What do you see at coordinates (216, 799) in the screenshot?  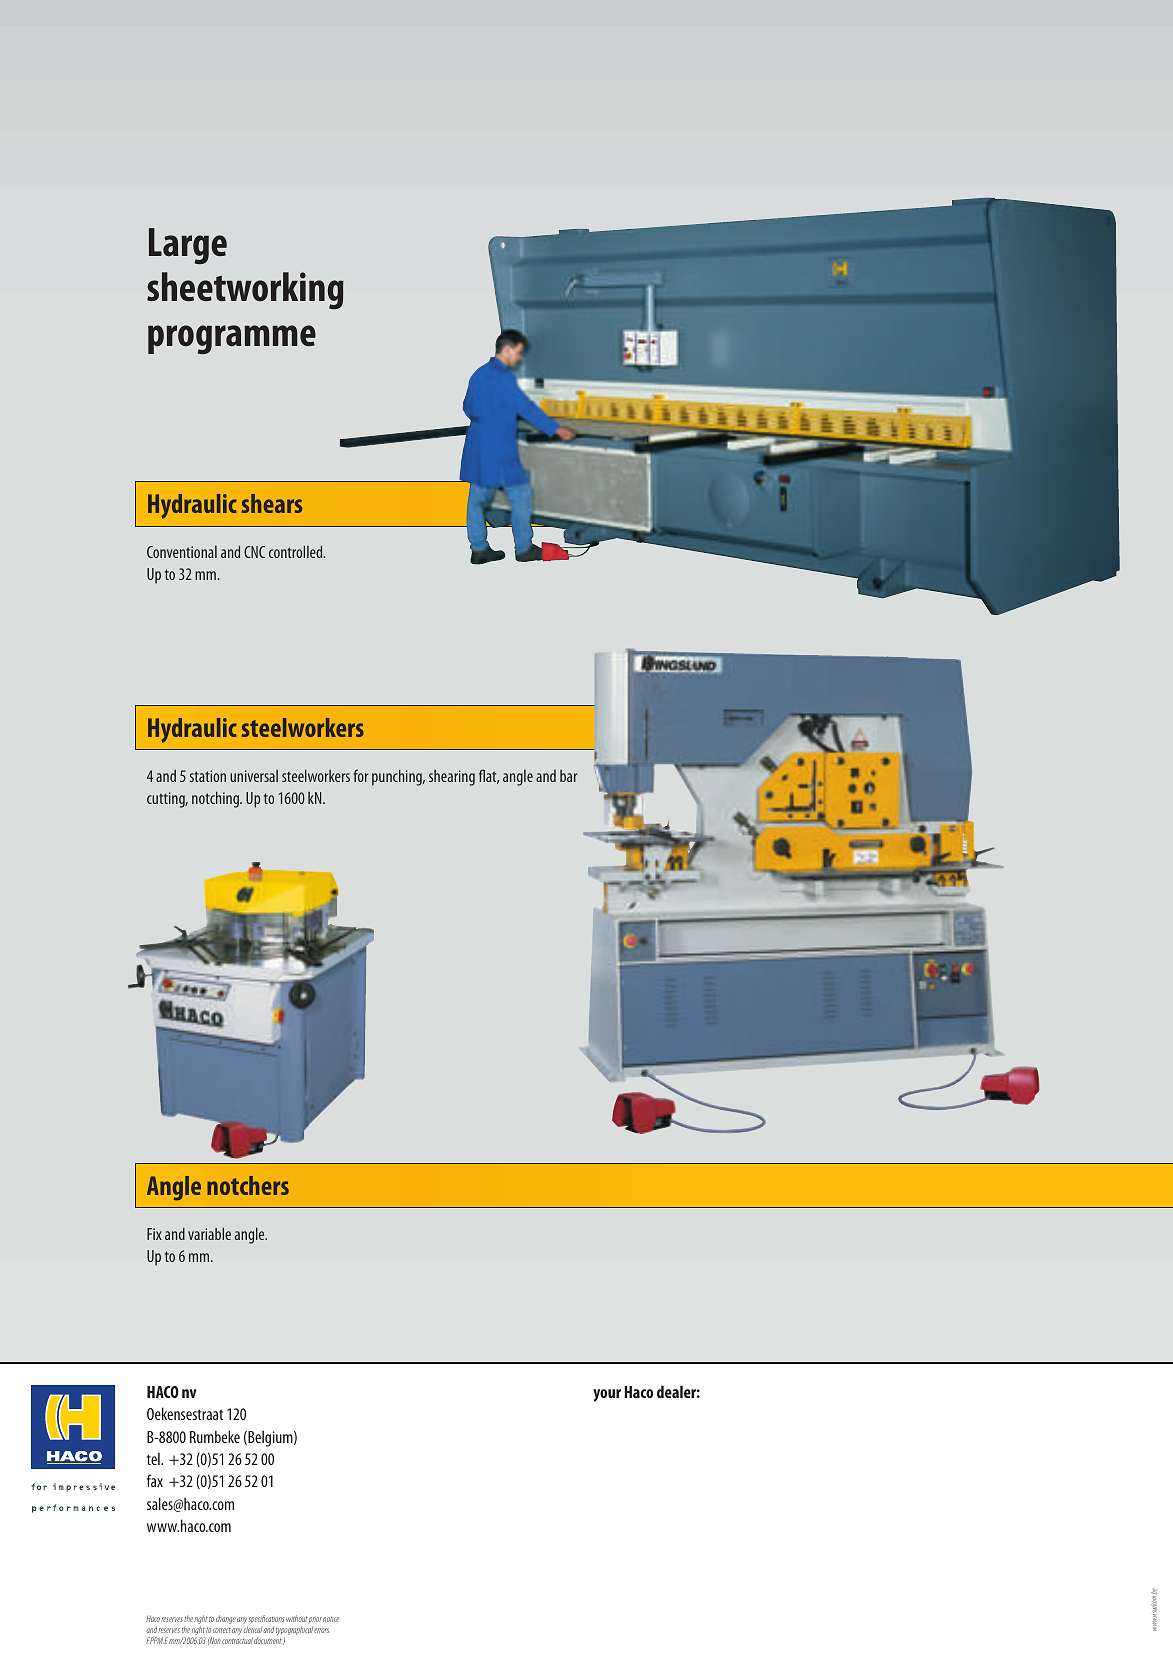 I see `notching` at bounding box center [216, 799].
